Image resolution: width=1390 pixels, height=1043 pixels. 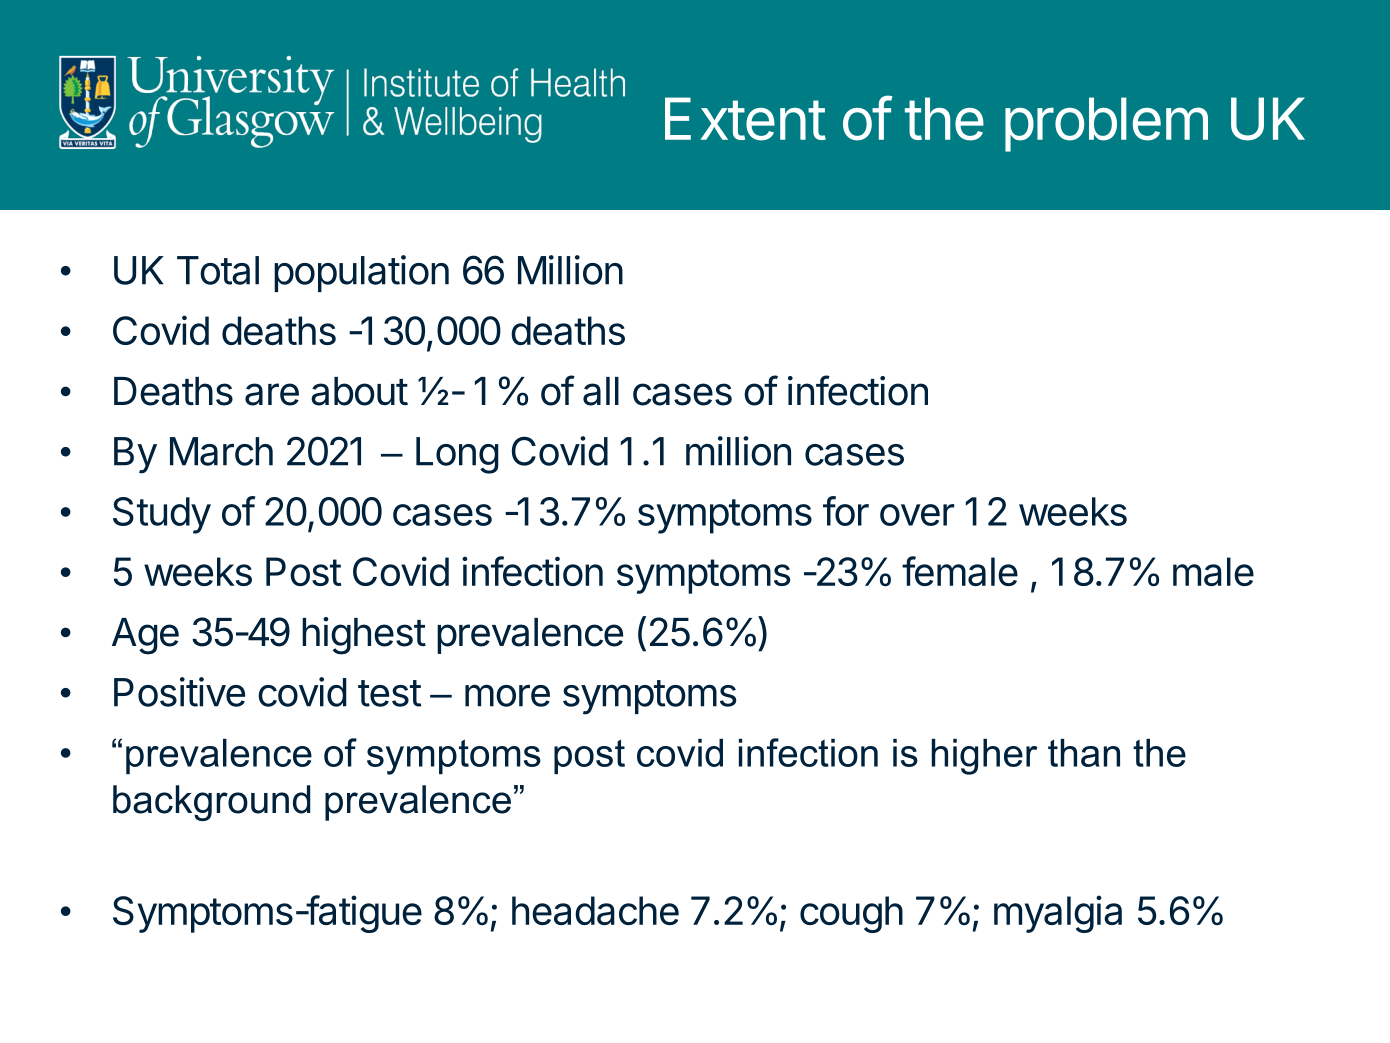 I want to click on over, so click(x=917, y=515).
